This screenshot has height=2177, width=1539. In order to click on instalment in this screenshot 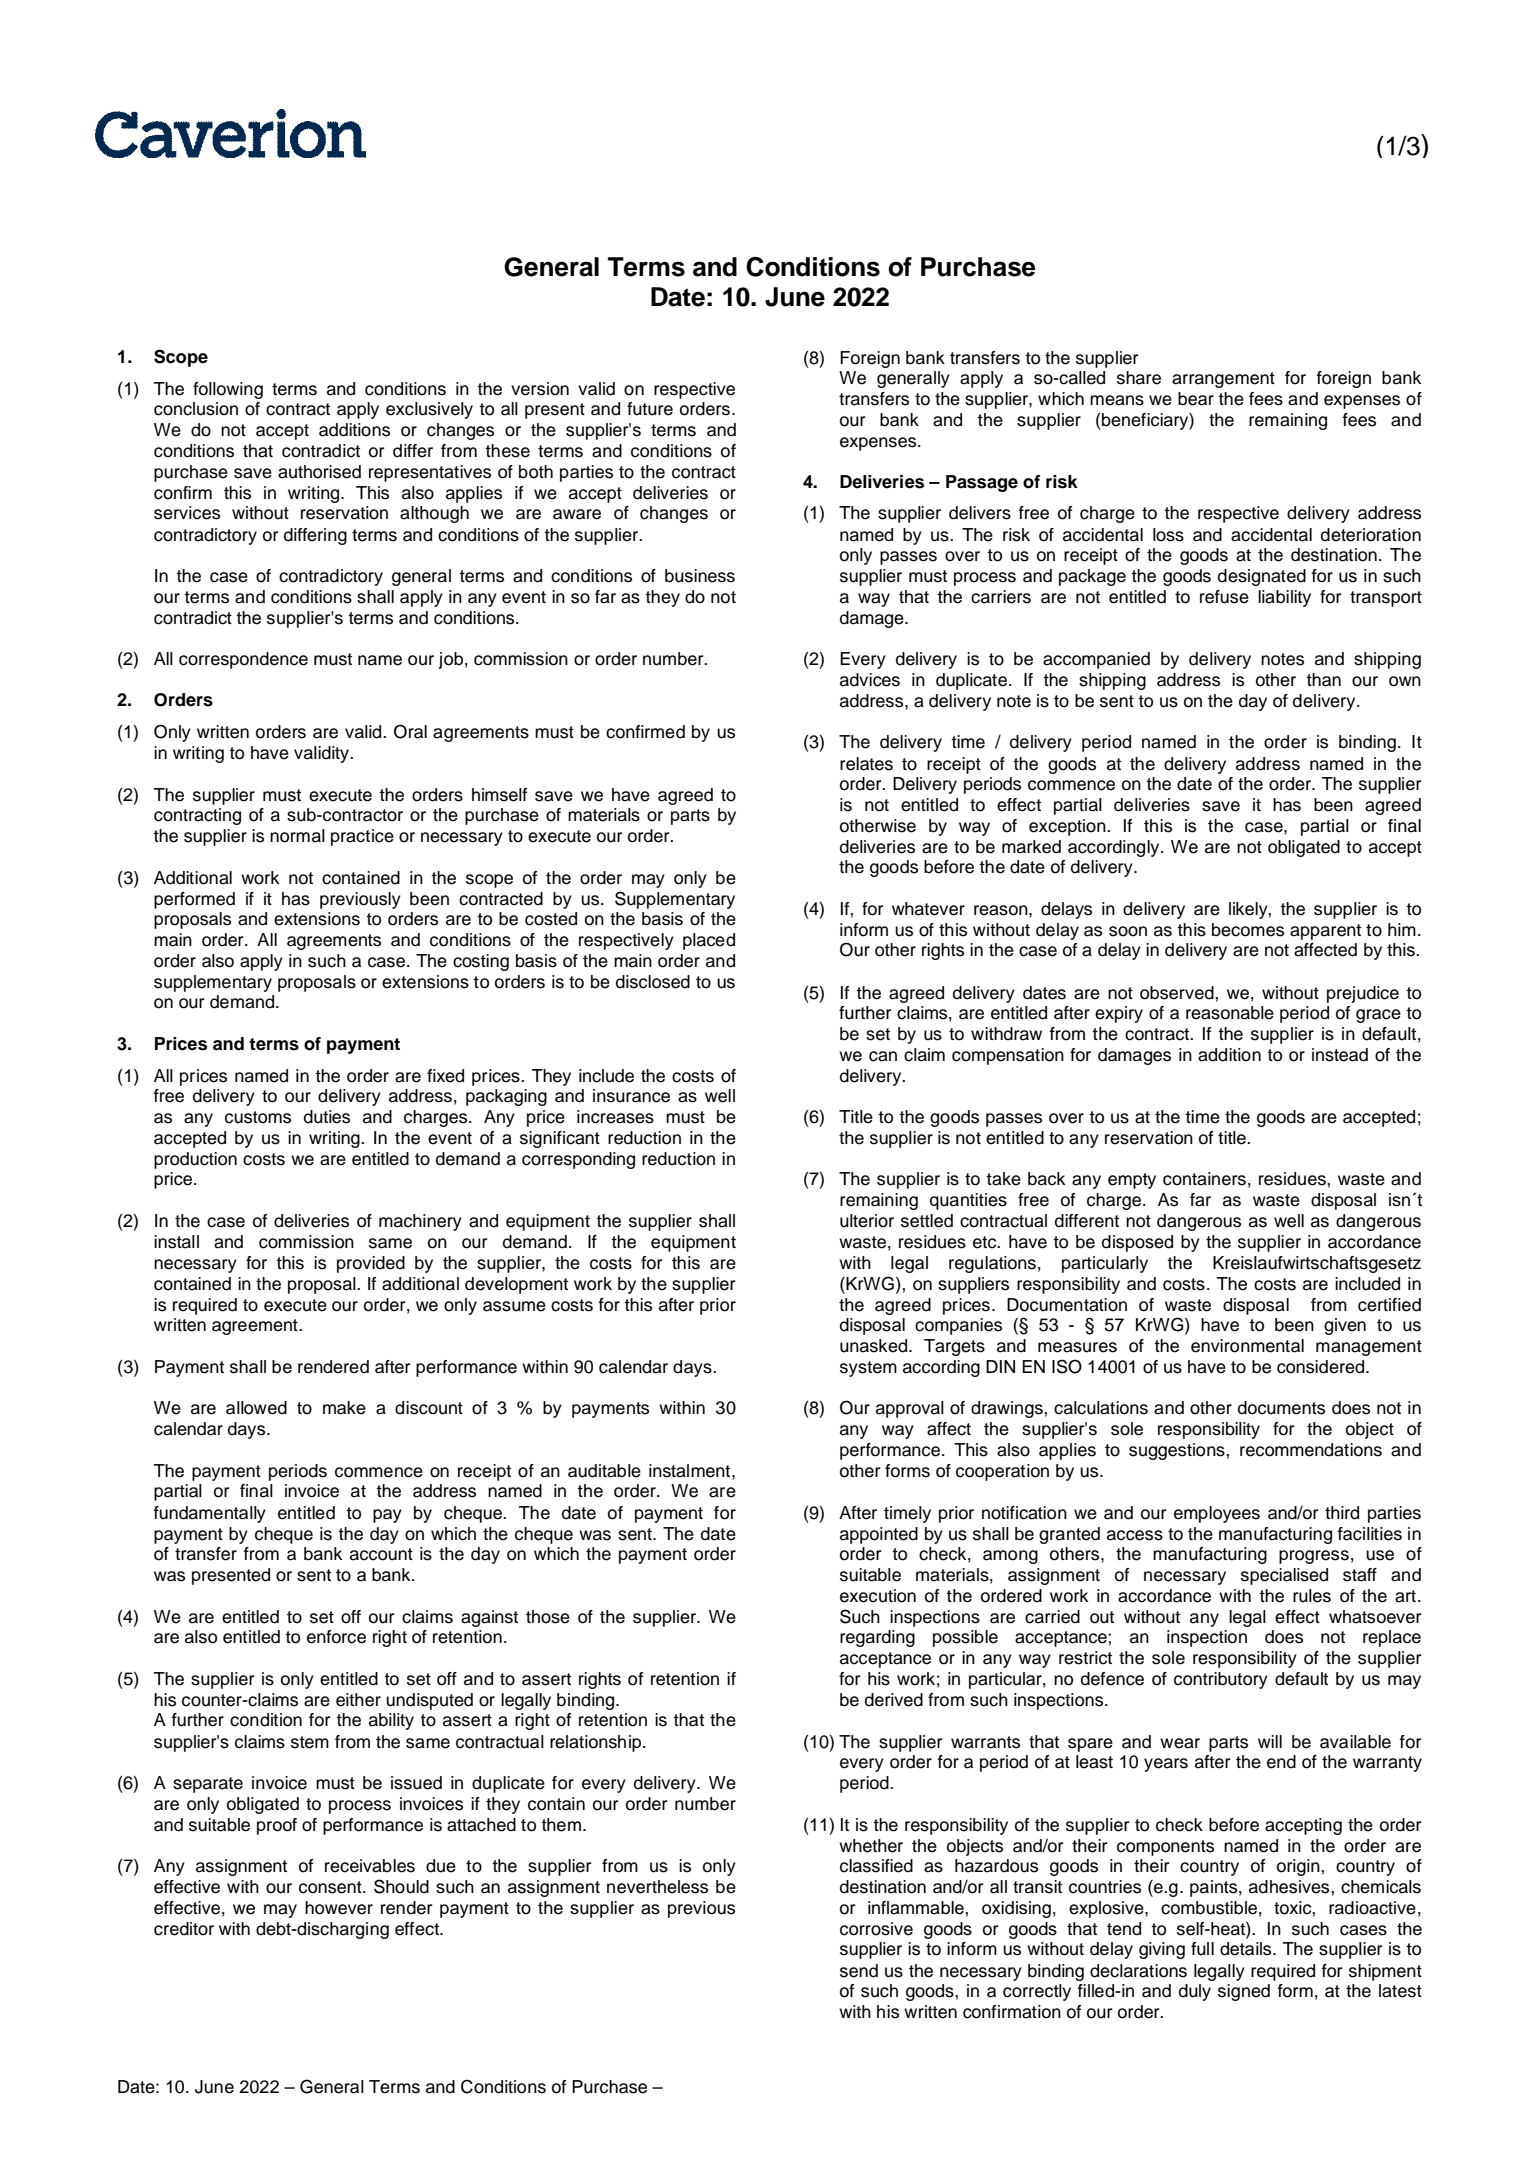, I will do `click(691, 1471)`.
